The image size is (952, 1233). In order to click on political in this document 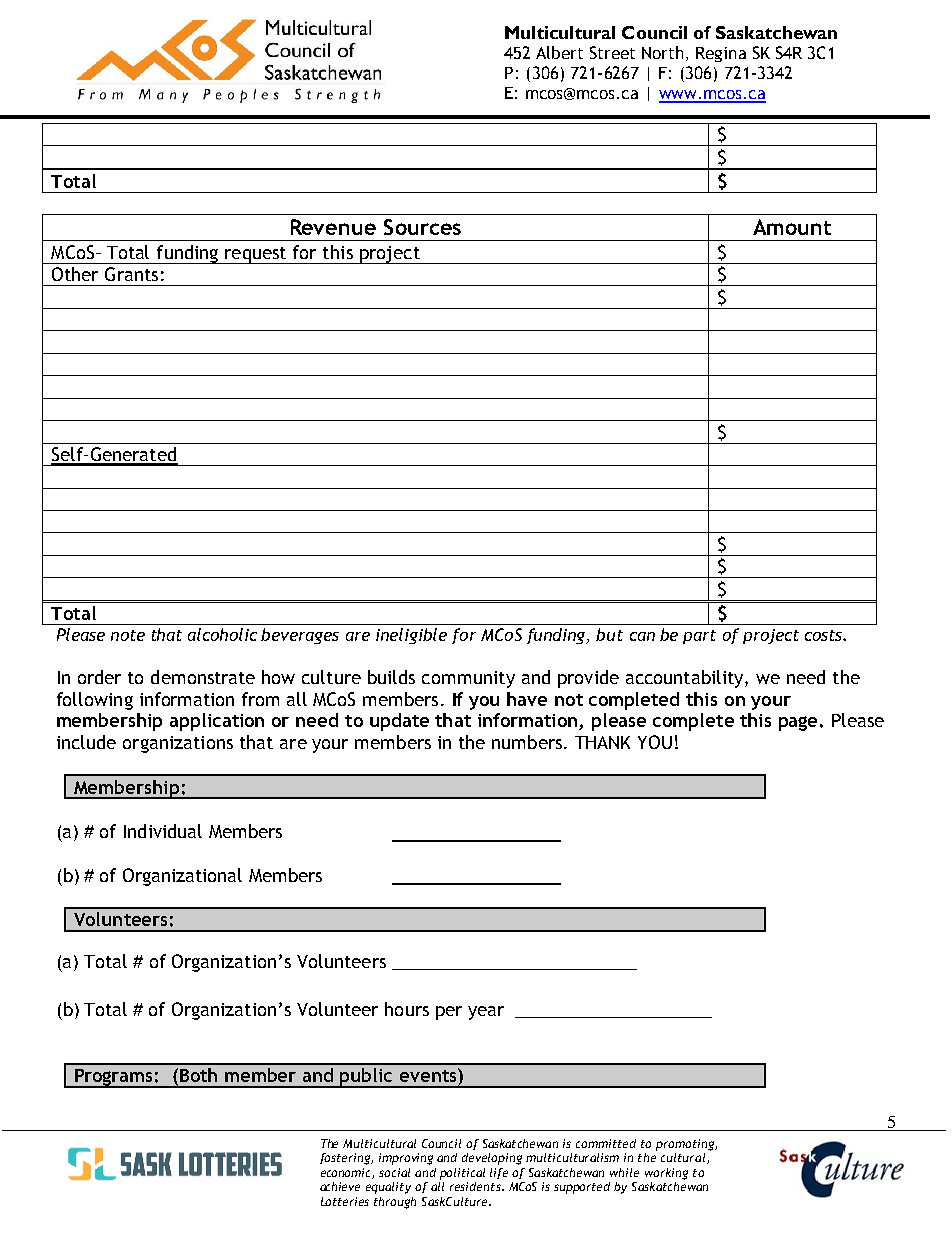, I will do `click(462, 1174)`.
